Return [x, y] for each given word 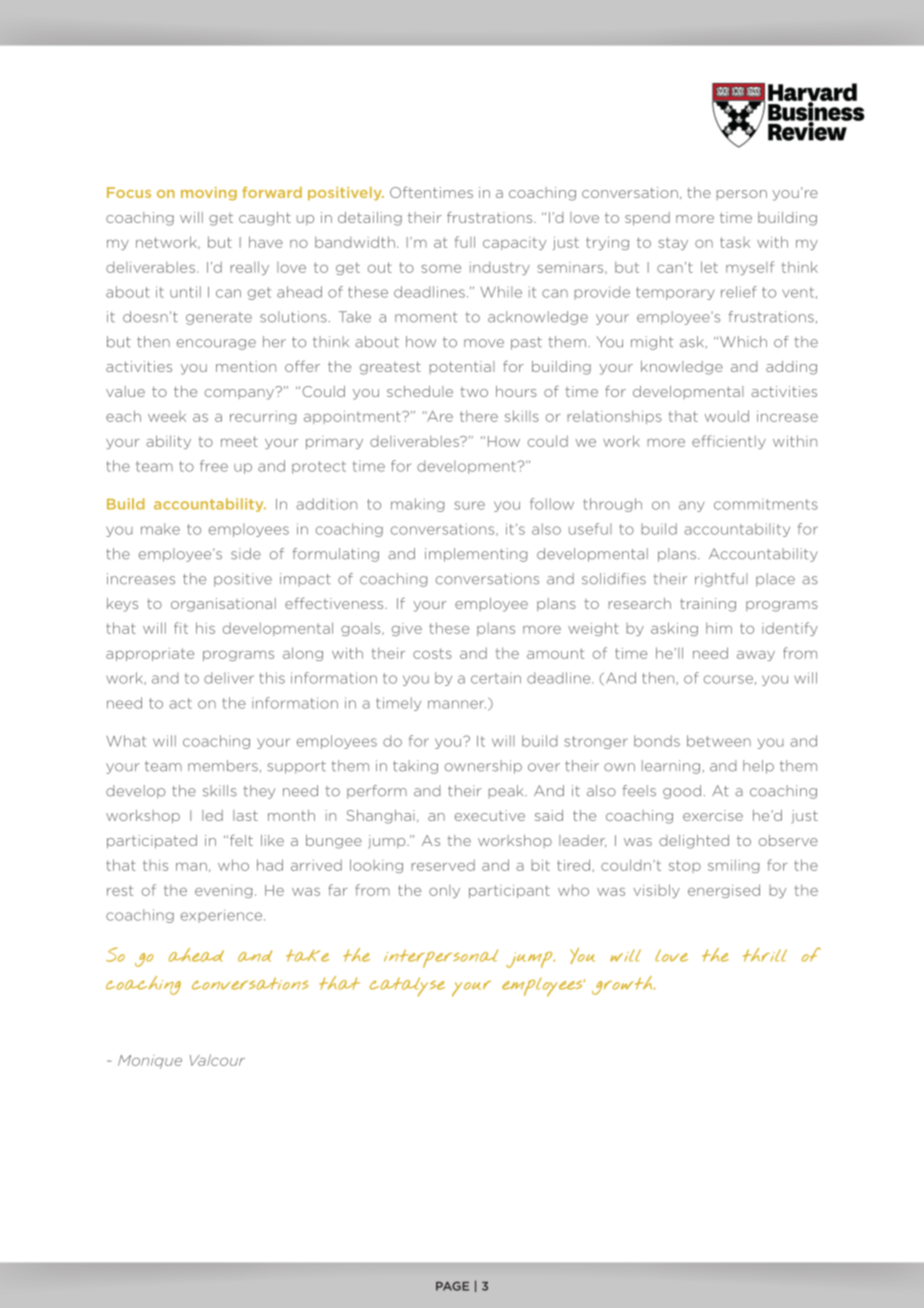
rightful [721, 580]
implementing [476, 555]
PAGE [452, 1286]
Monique [150, 1062]
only [444, 891]
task [735, 242]
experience [223, 916]
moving [209, 194]
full [465, 242]
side [246, 554]
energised [724, 891]
